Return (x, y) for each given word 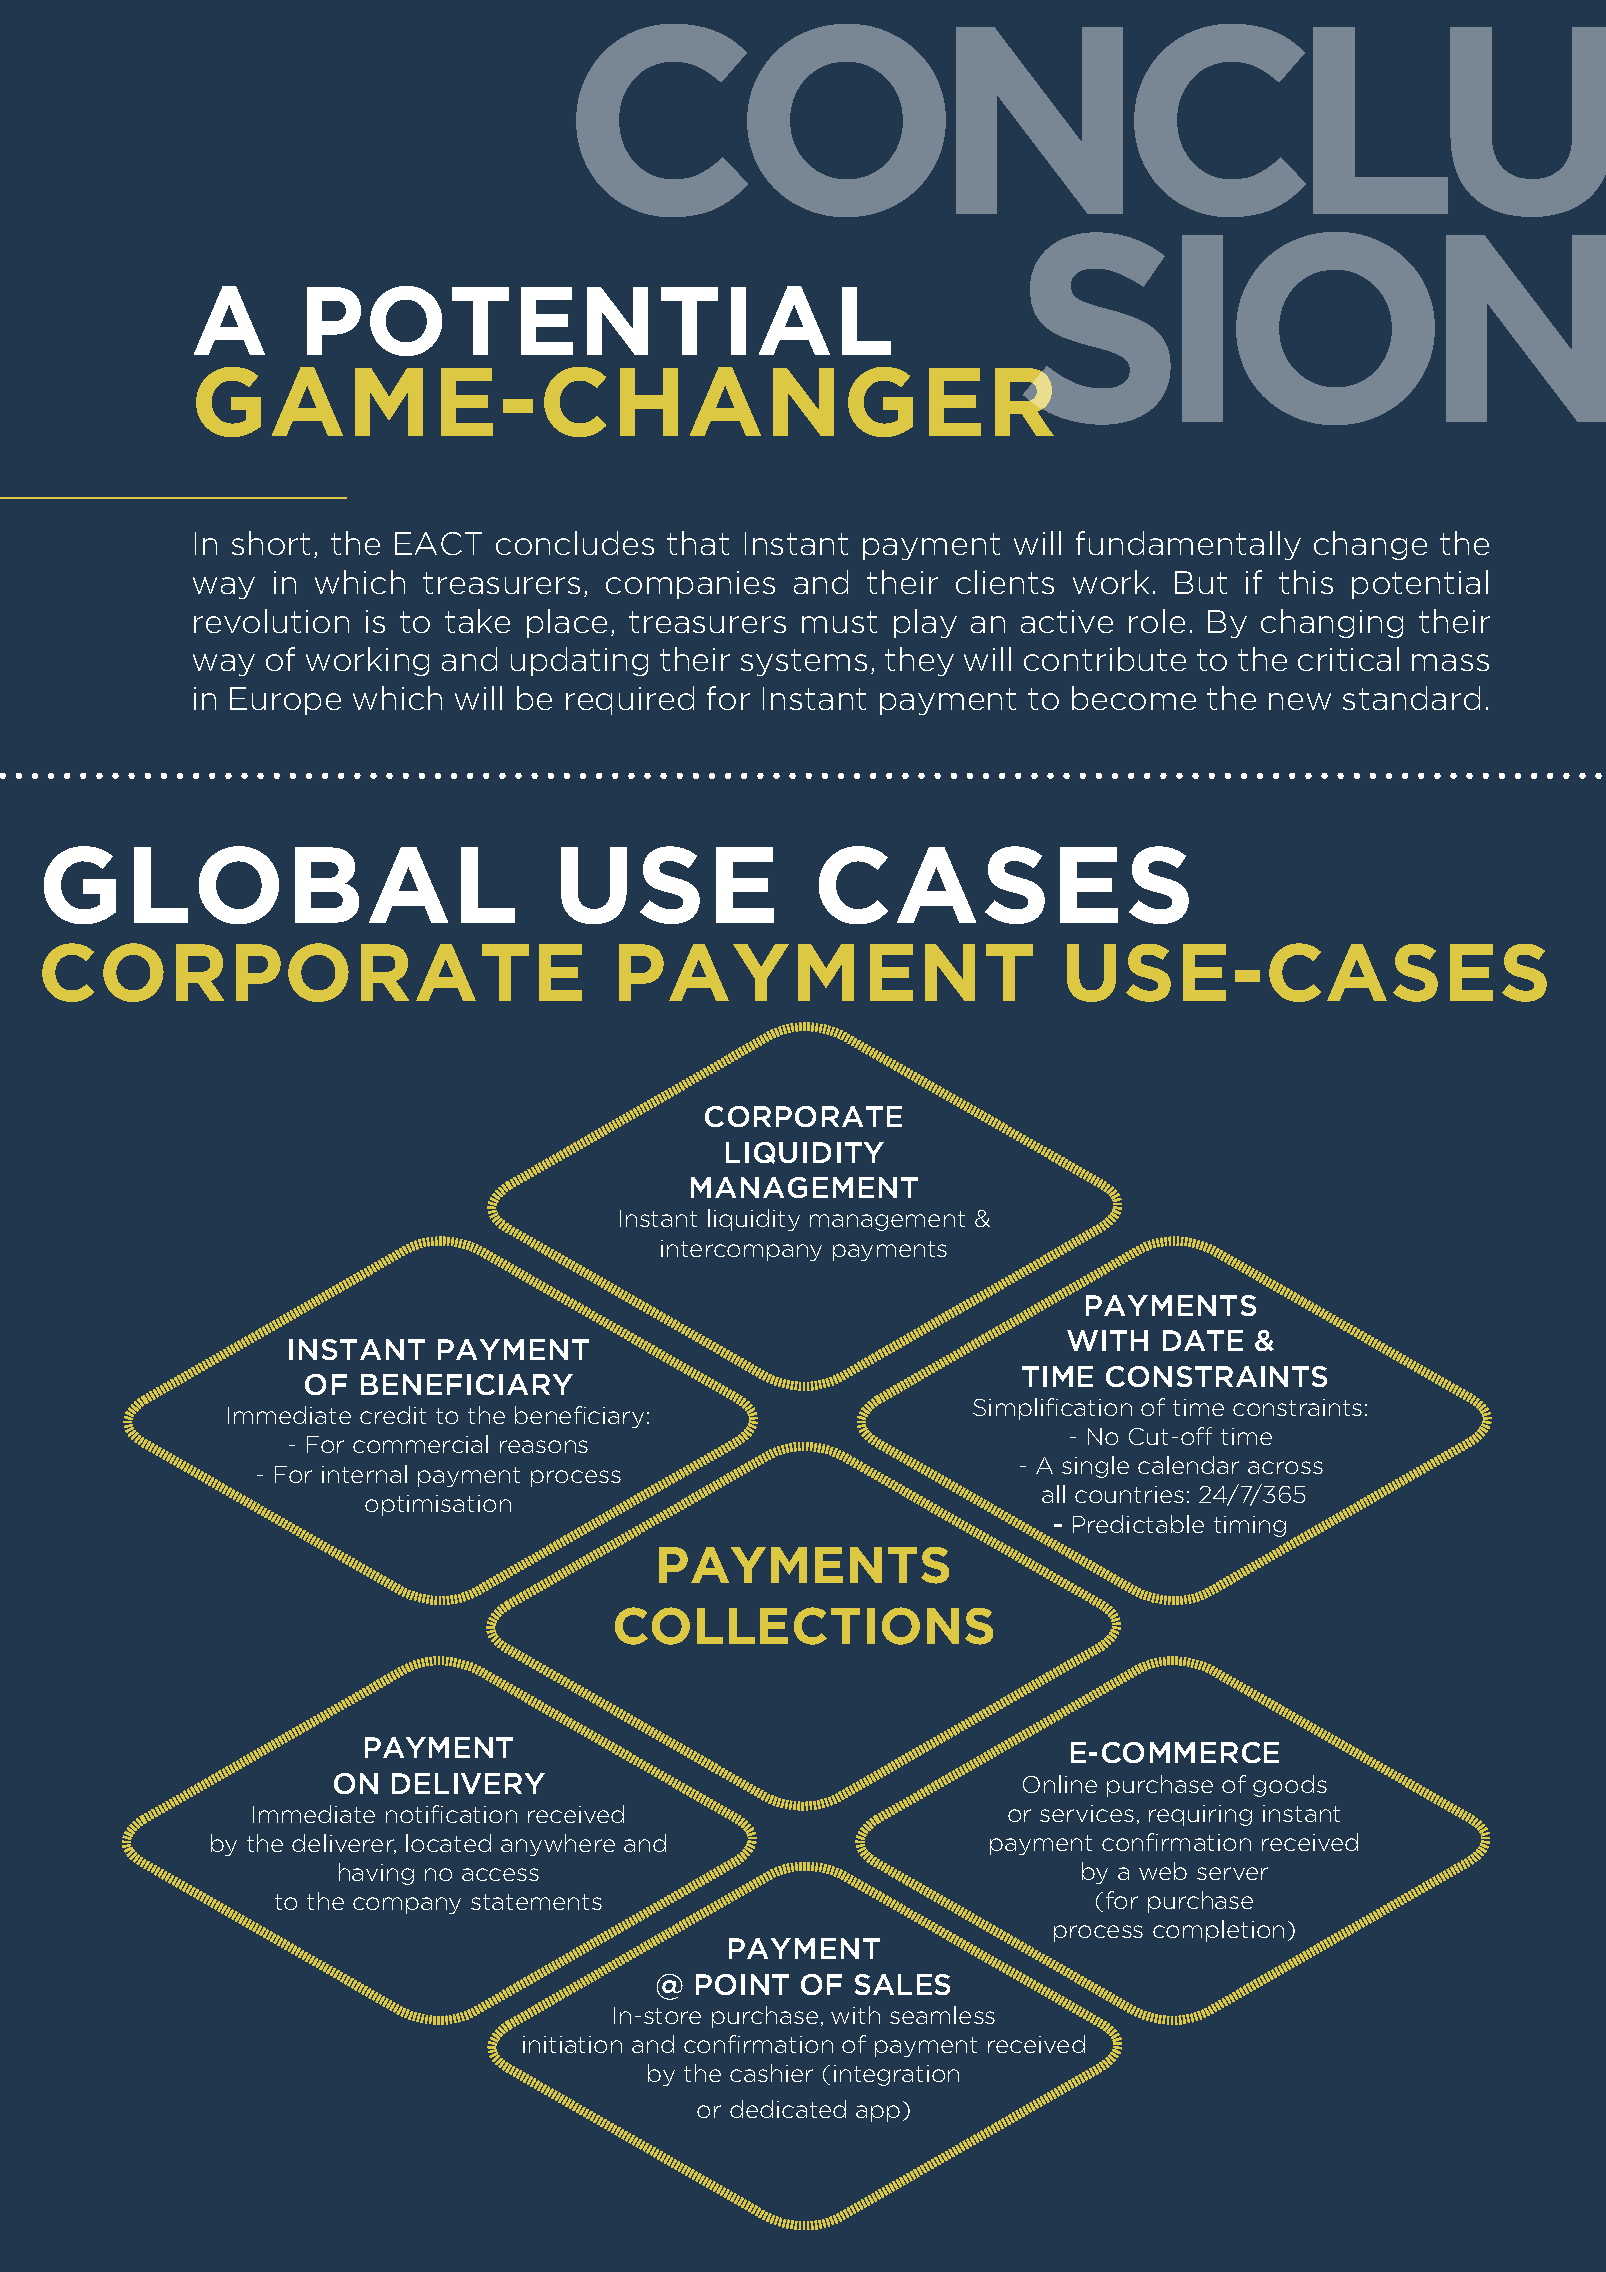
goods (1290, 1786)
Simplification (1052, 1409)
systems (804, 662)
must (839, 622)
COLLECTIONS (804, 1626)
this (1306, 582)
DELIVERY (468, 1783)
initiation (572, 2044)
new (1300, 701)
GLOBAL (279, 885)
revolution (271, 621)
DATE (1203, 1340)
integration (896, 2075)
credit (393, 1415)
